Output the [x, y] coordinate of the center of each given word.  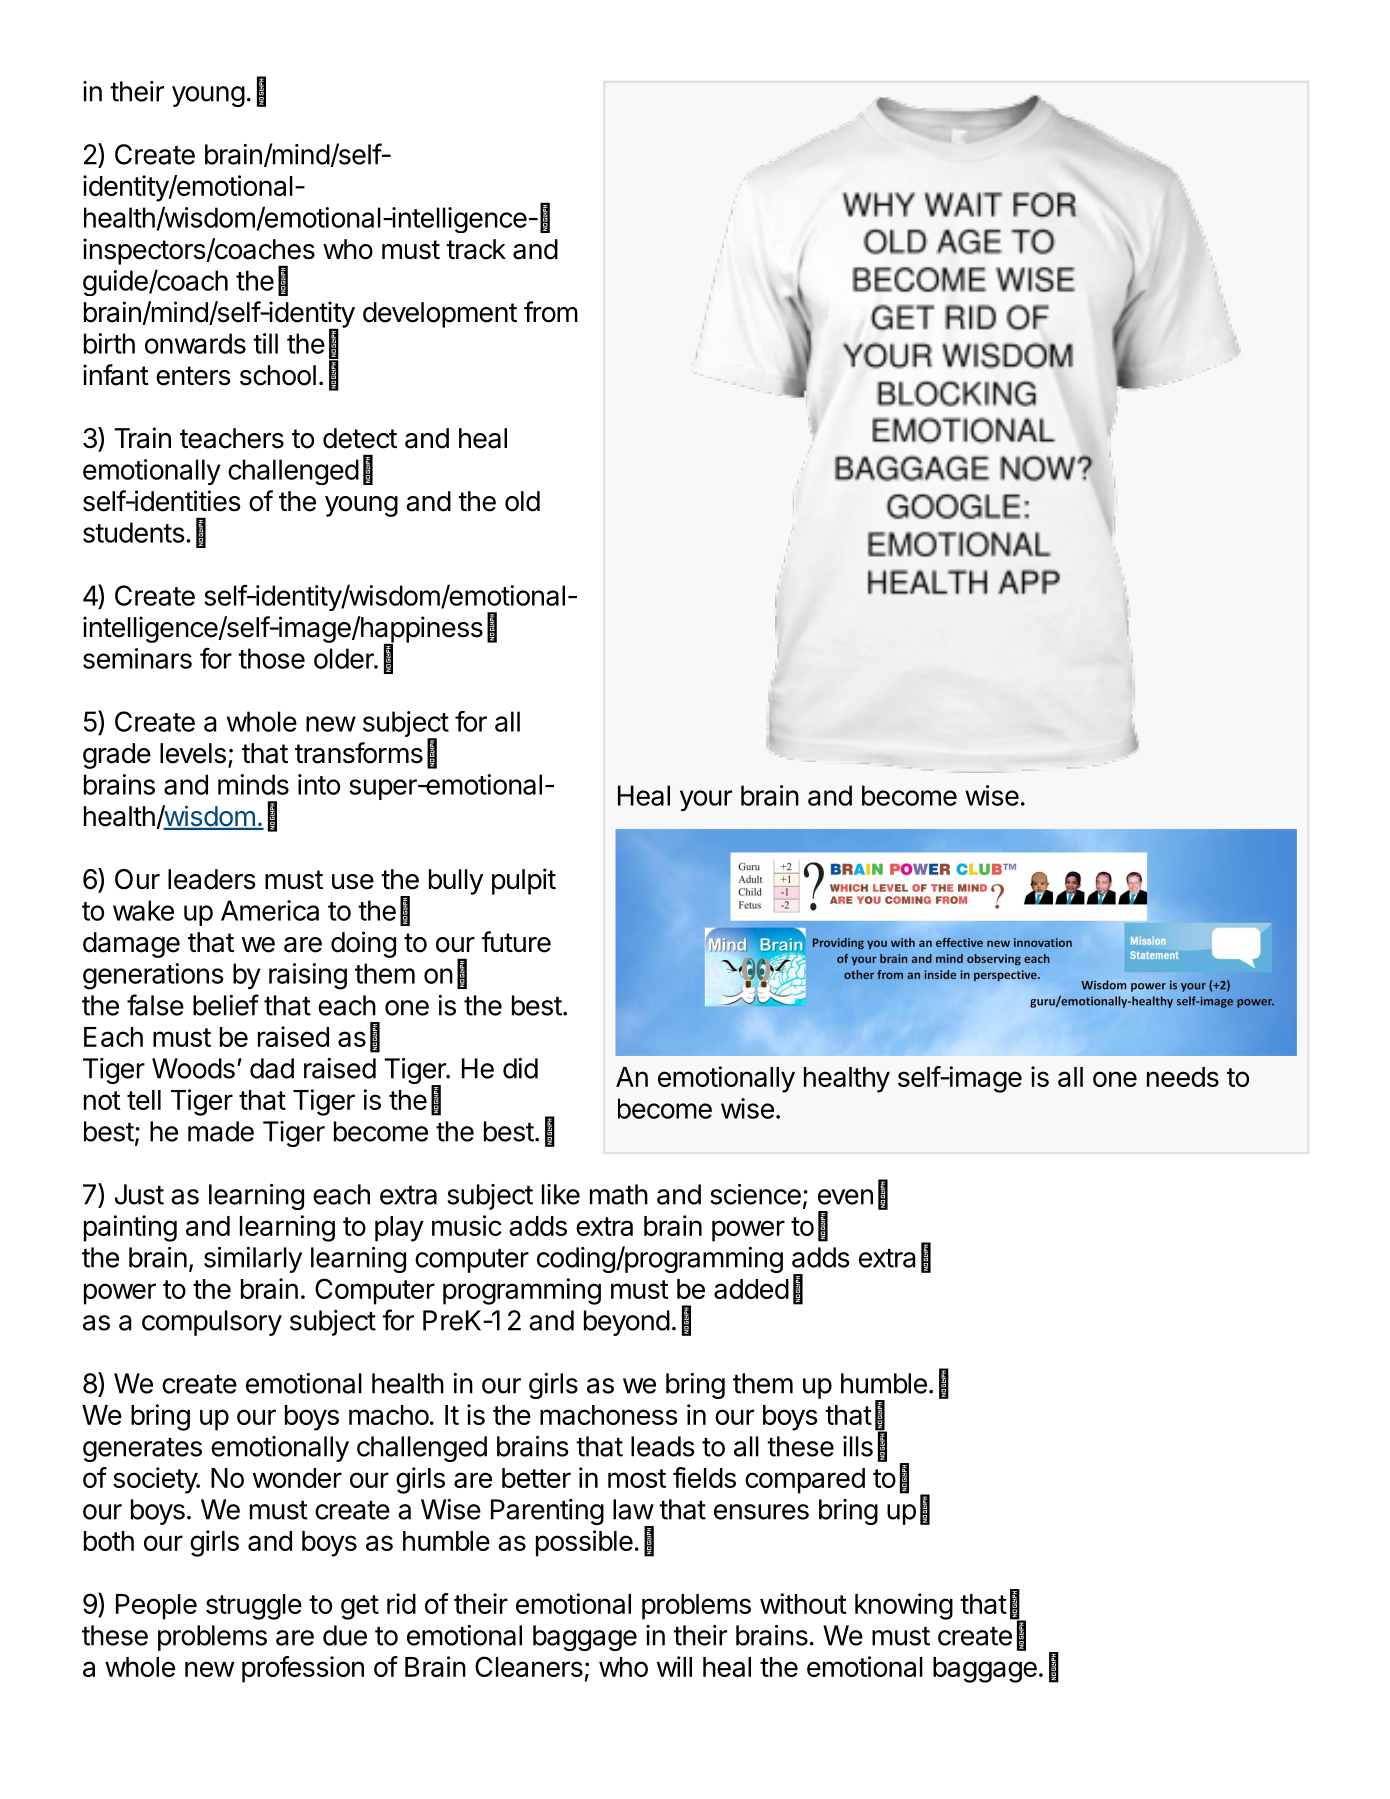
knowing [904, 1606]
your [706, 800]
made [221, 1131]
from [551, 312]
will [674, 1666]
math [619, 1194]
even [845, 1197]
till [265, 343]
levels [193, 753]
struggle [254, 1607]
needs [1183, 1077]
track [476, 249]
